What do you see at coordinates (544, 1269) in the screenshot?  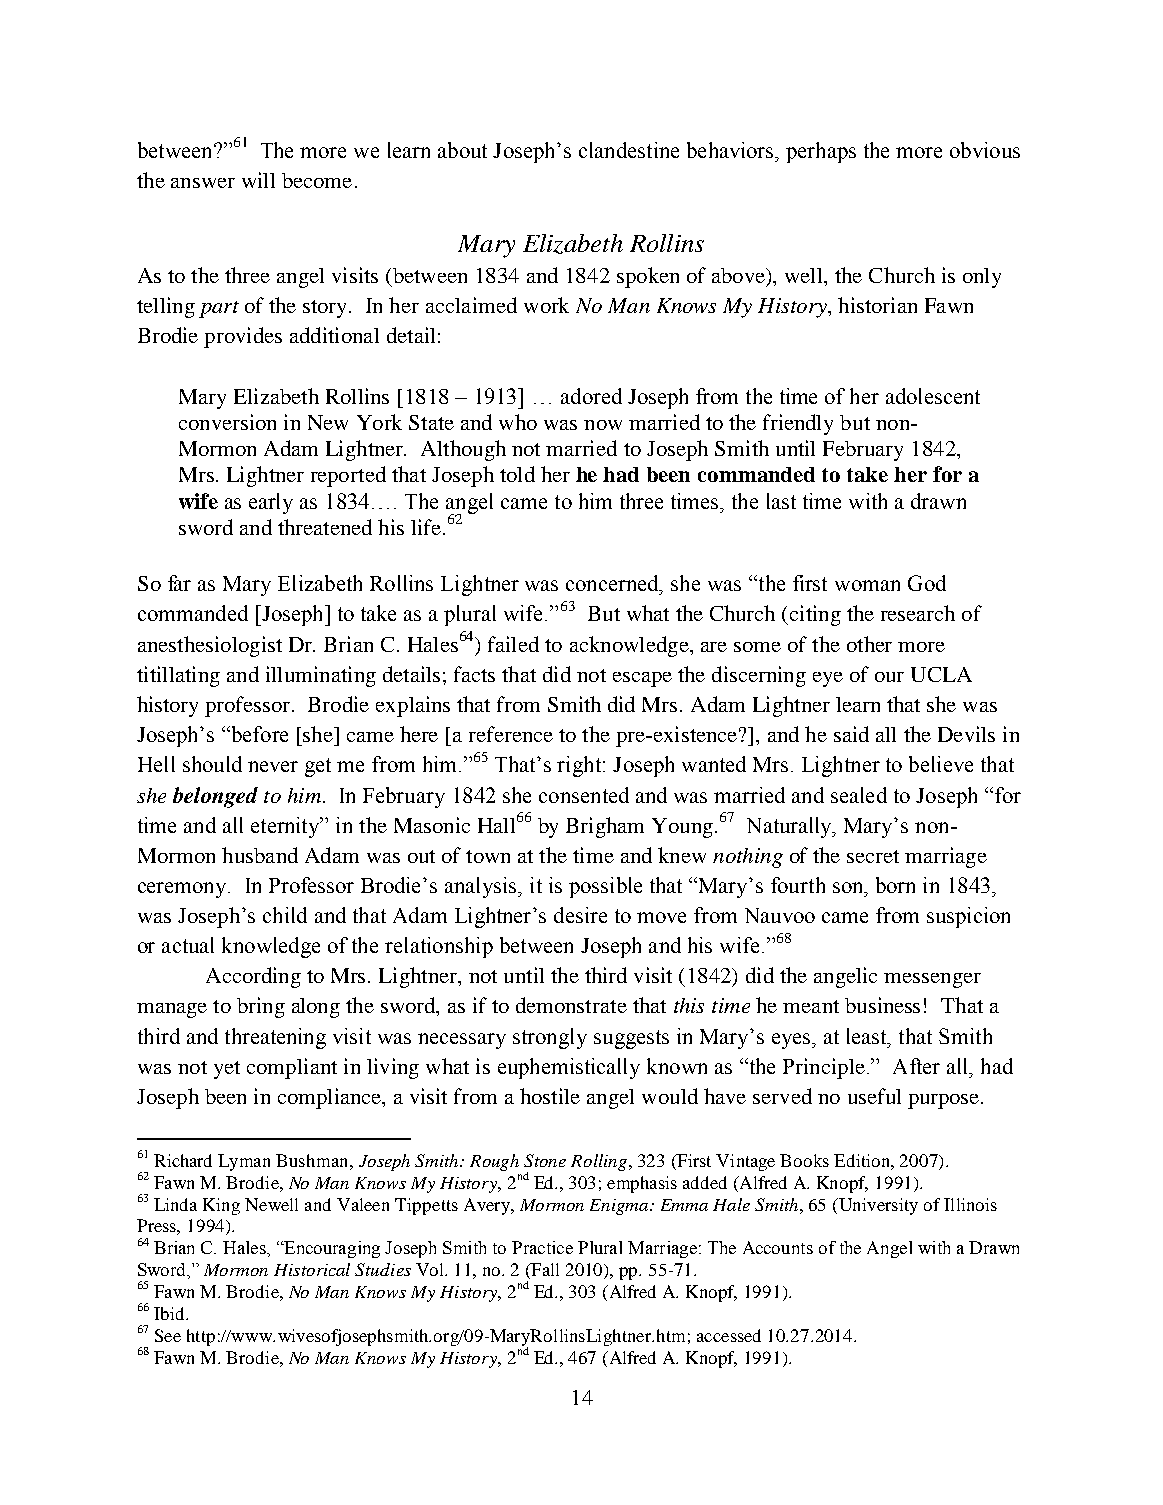 I see `Fall` at bounding box center [544, 1269].
